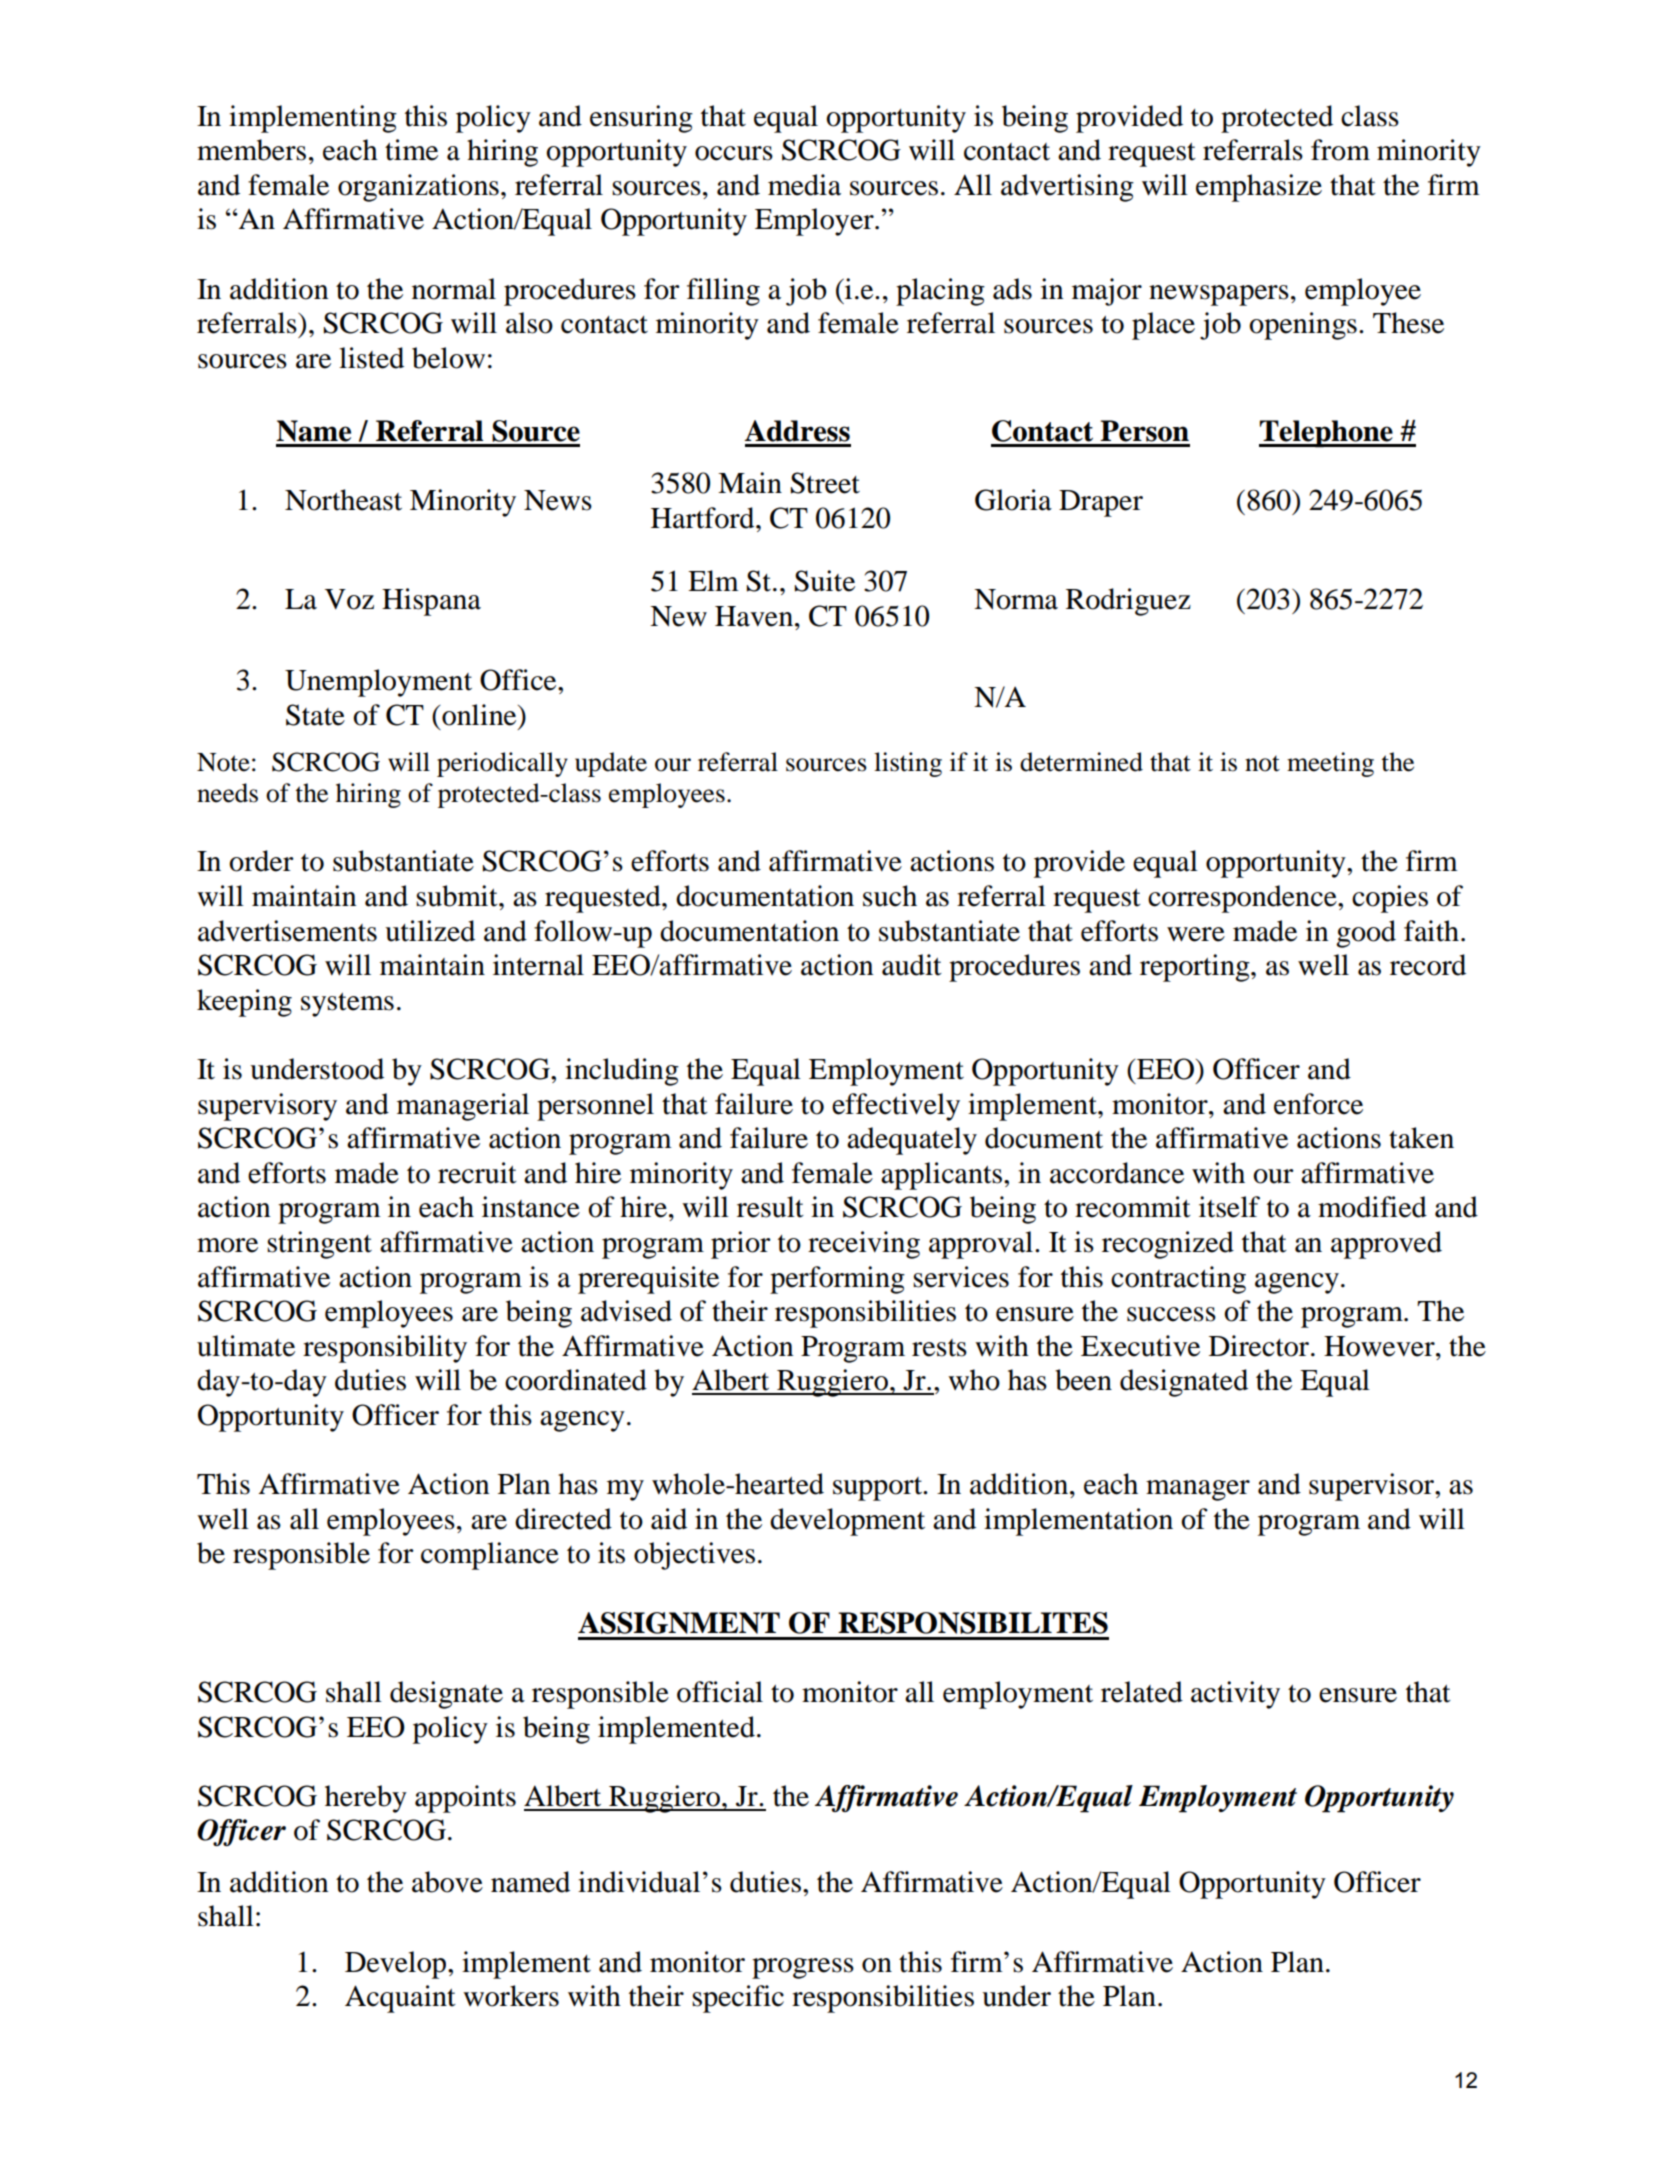  What do you see at coordinates (418, 188) in the page?
I see `organizations` at bounding box center [418, 188].
